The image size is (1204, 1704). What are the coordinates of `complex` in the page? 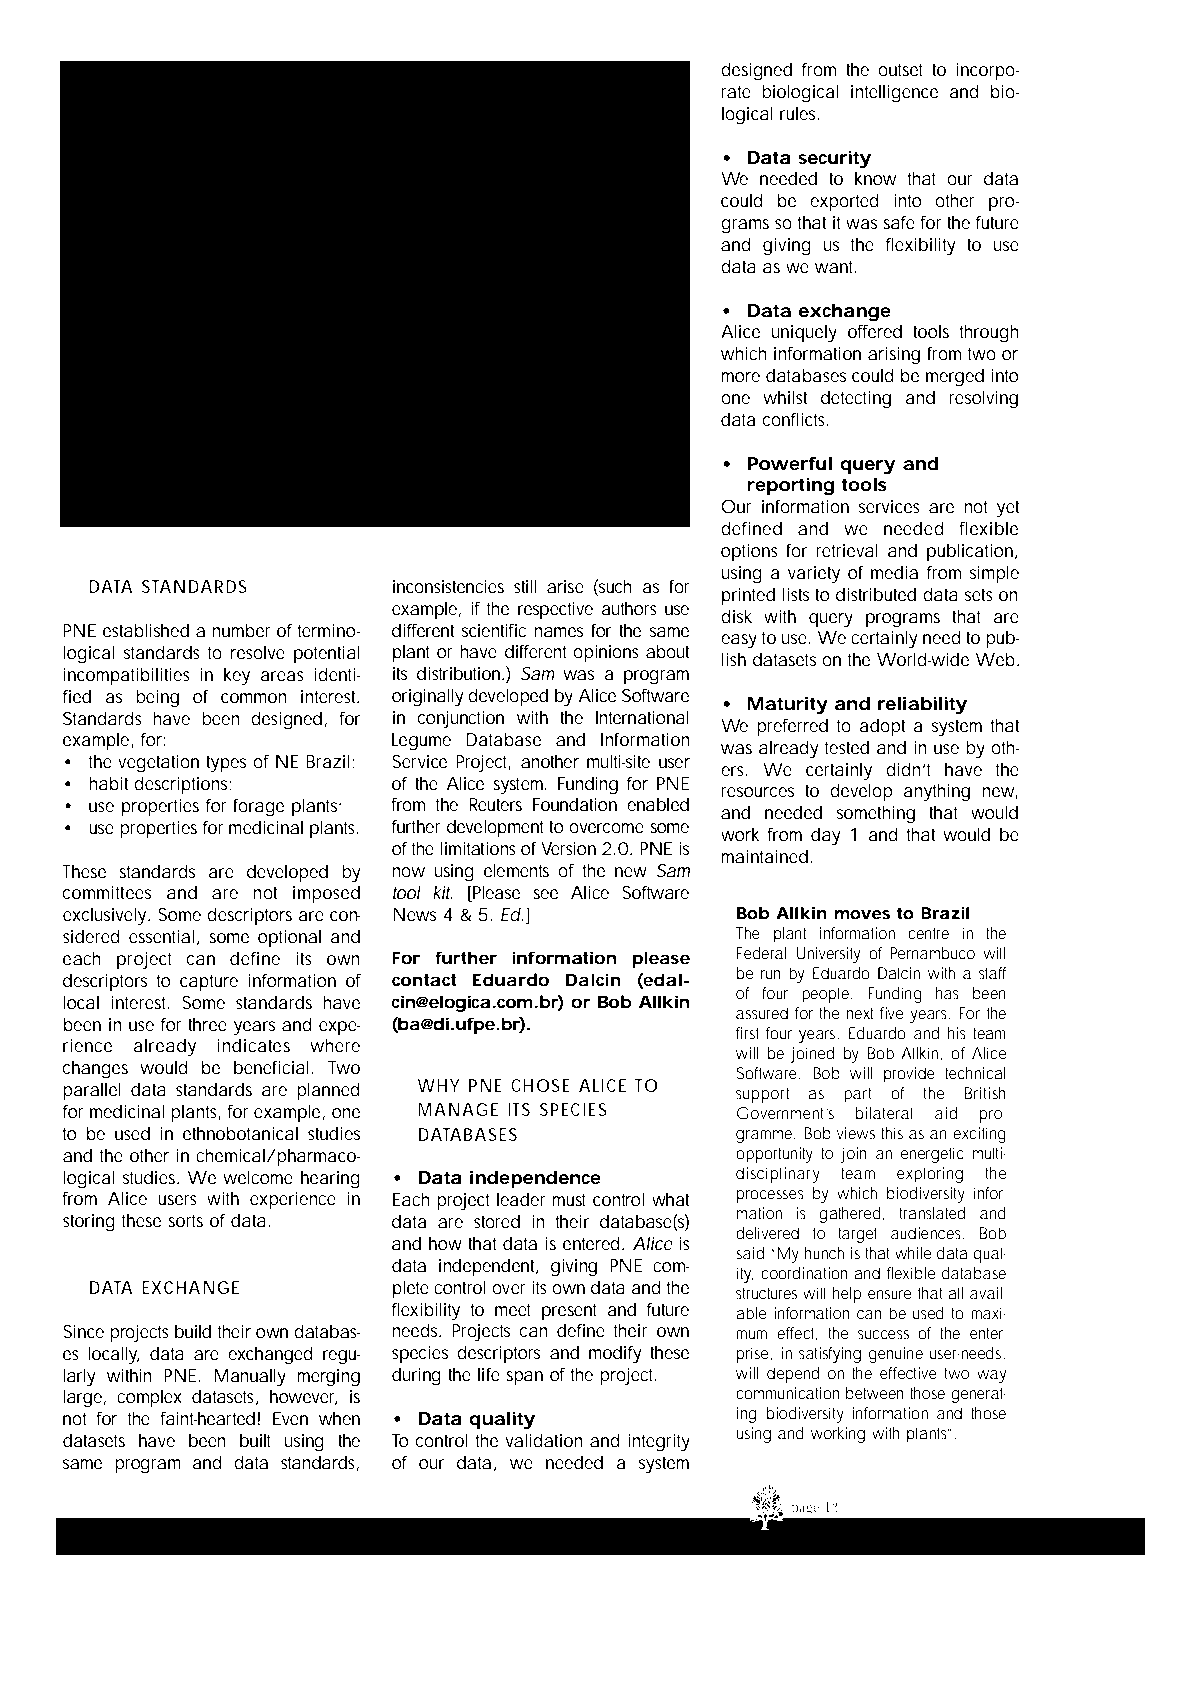 It's located at (149, 1398).
